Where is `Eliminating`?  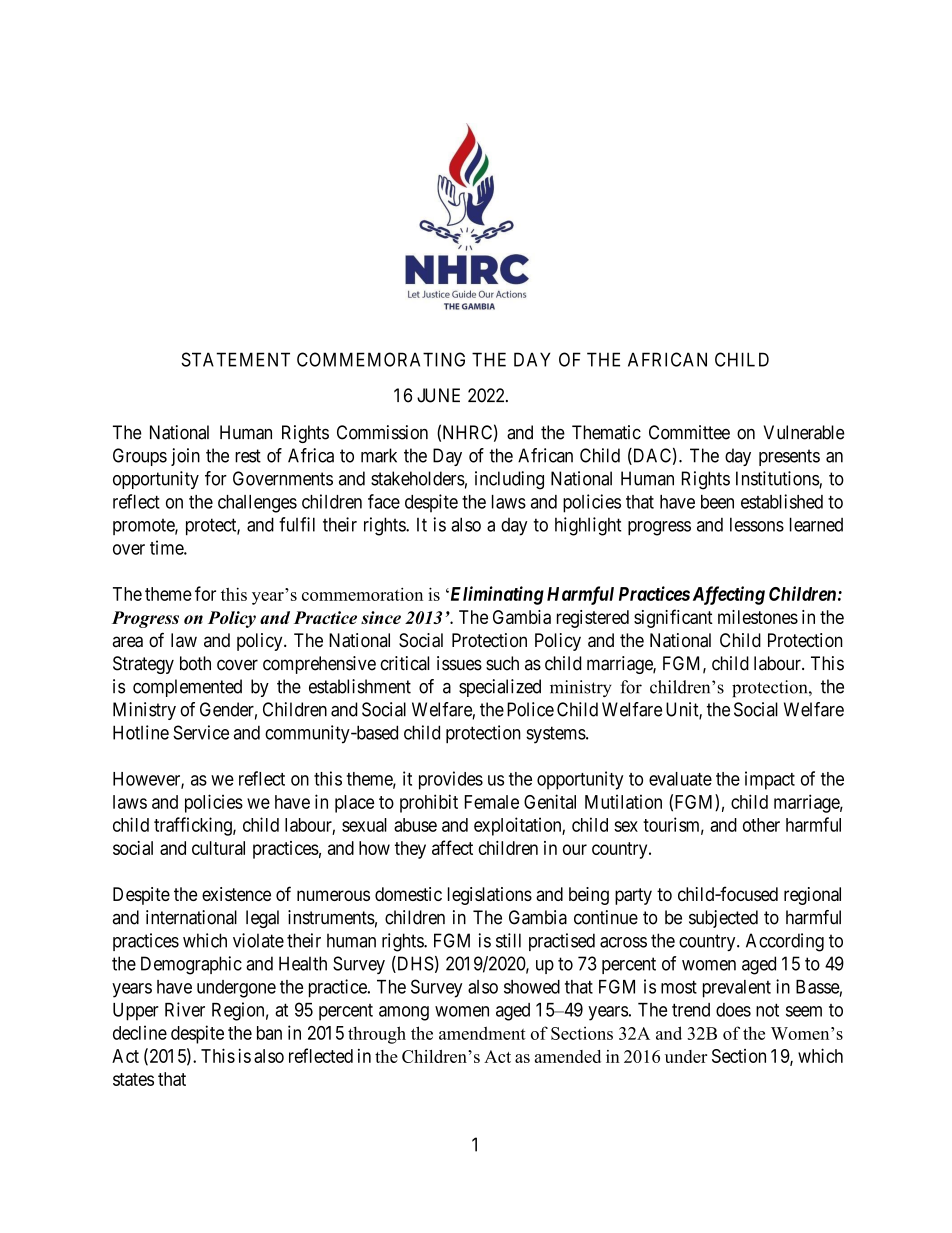
Eliminating is located at coordinates (496, 595).
